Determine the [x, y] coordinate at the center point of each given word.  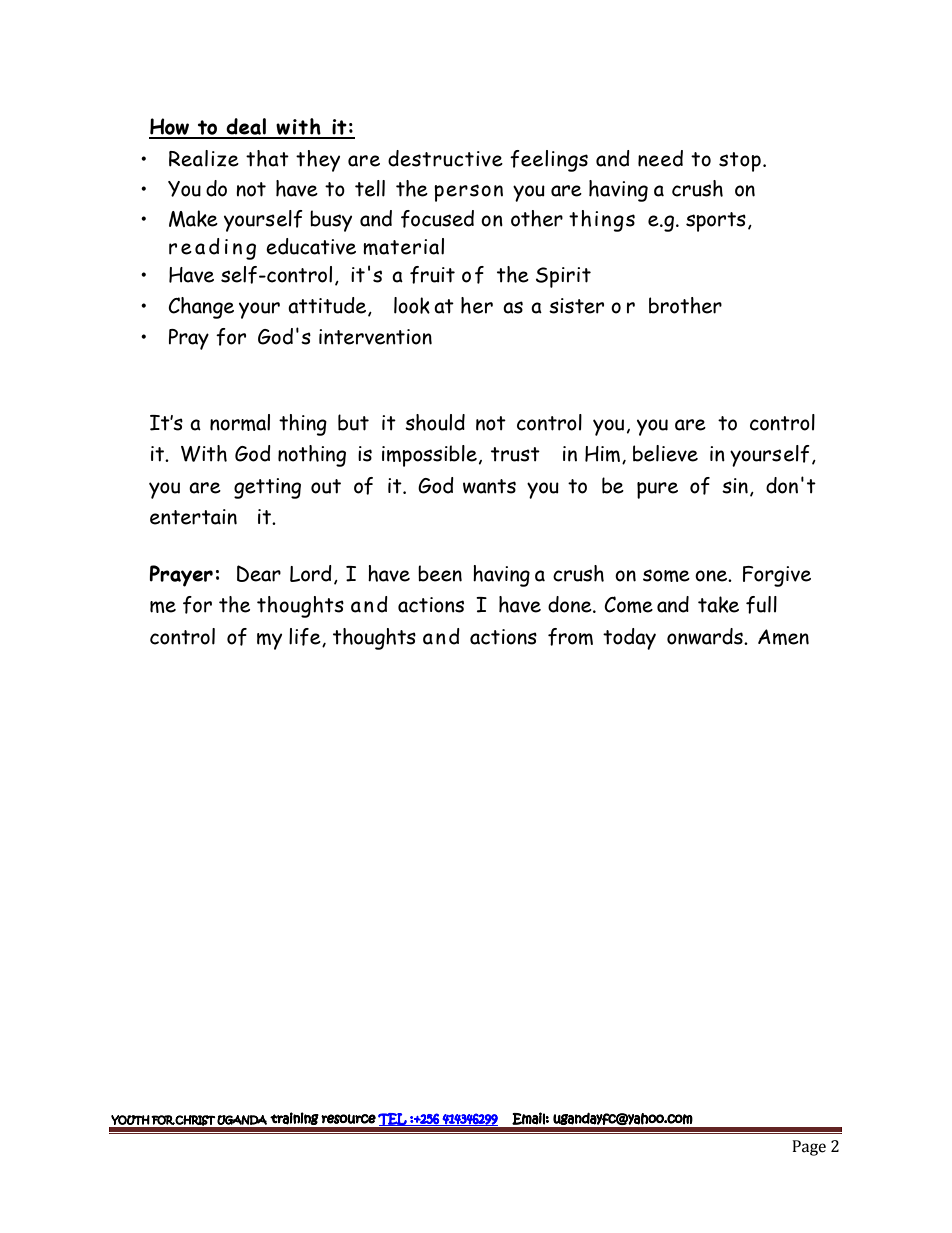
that [267, 158]
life [306, 637]
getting [267, 488]
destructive [445, 158]
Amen [783, 637]
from [570, 637]
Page [809, 1148]
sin [735, 486]
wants [489, 486]
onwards [706, 636]
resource [348, 1119]
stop [740, 162]
